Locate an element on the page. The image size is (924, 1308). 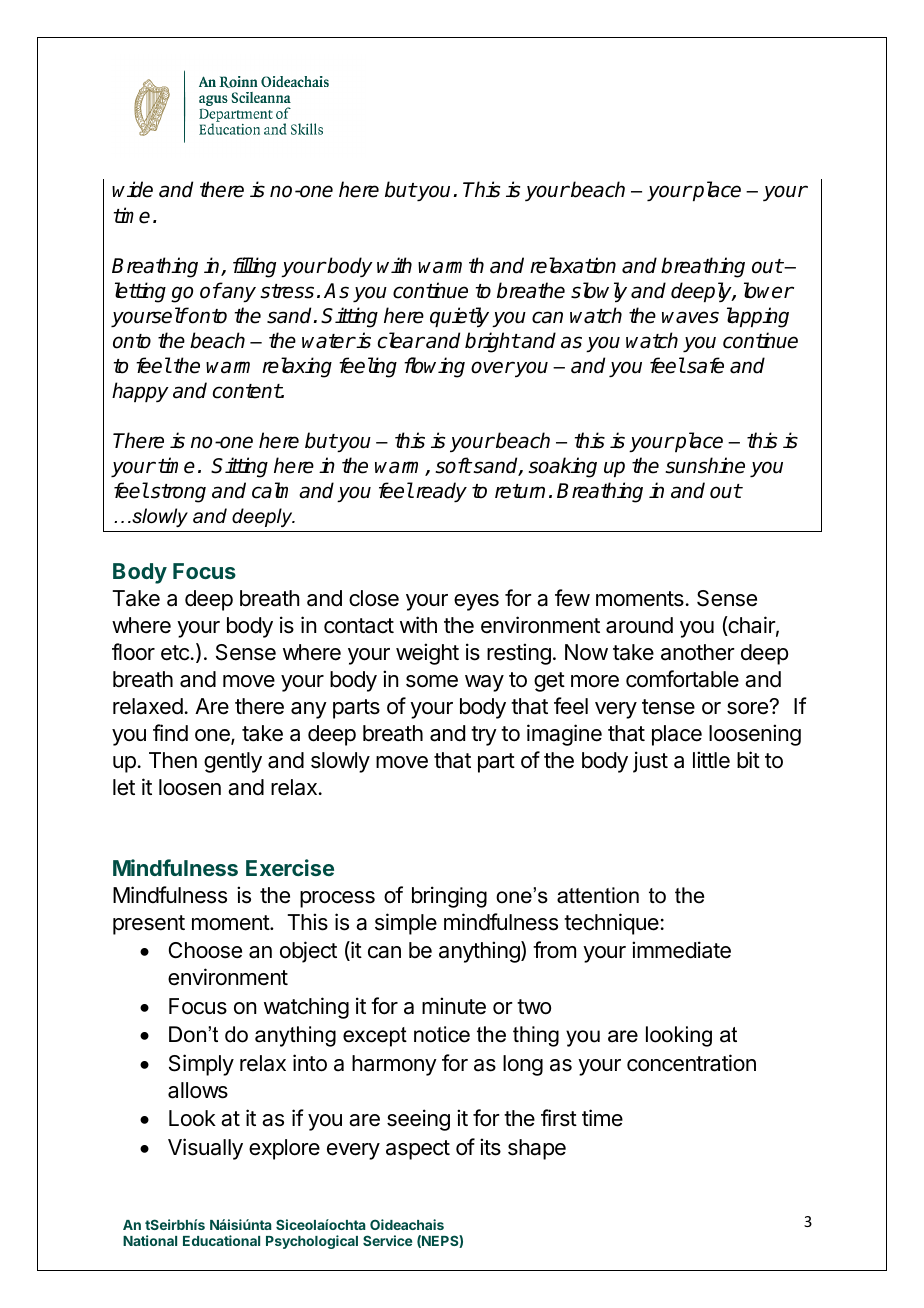
waves is located at coordinates (690, 317).
